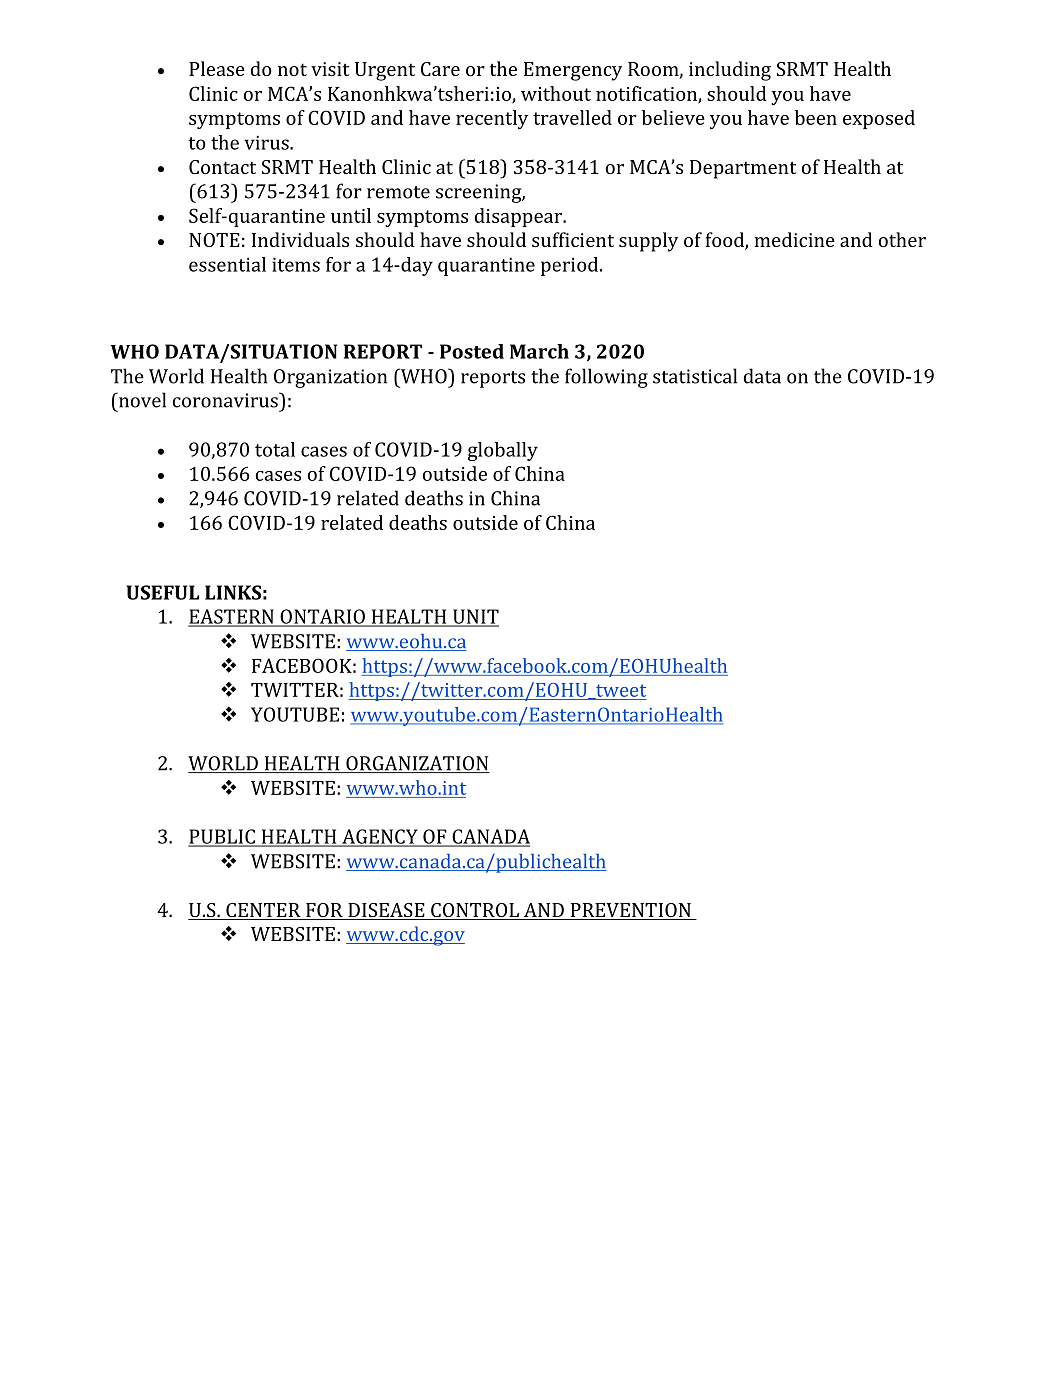 The height and width of the image is (1375, 1062). I want to click on Please, so click(217, 68).
